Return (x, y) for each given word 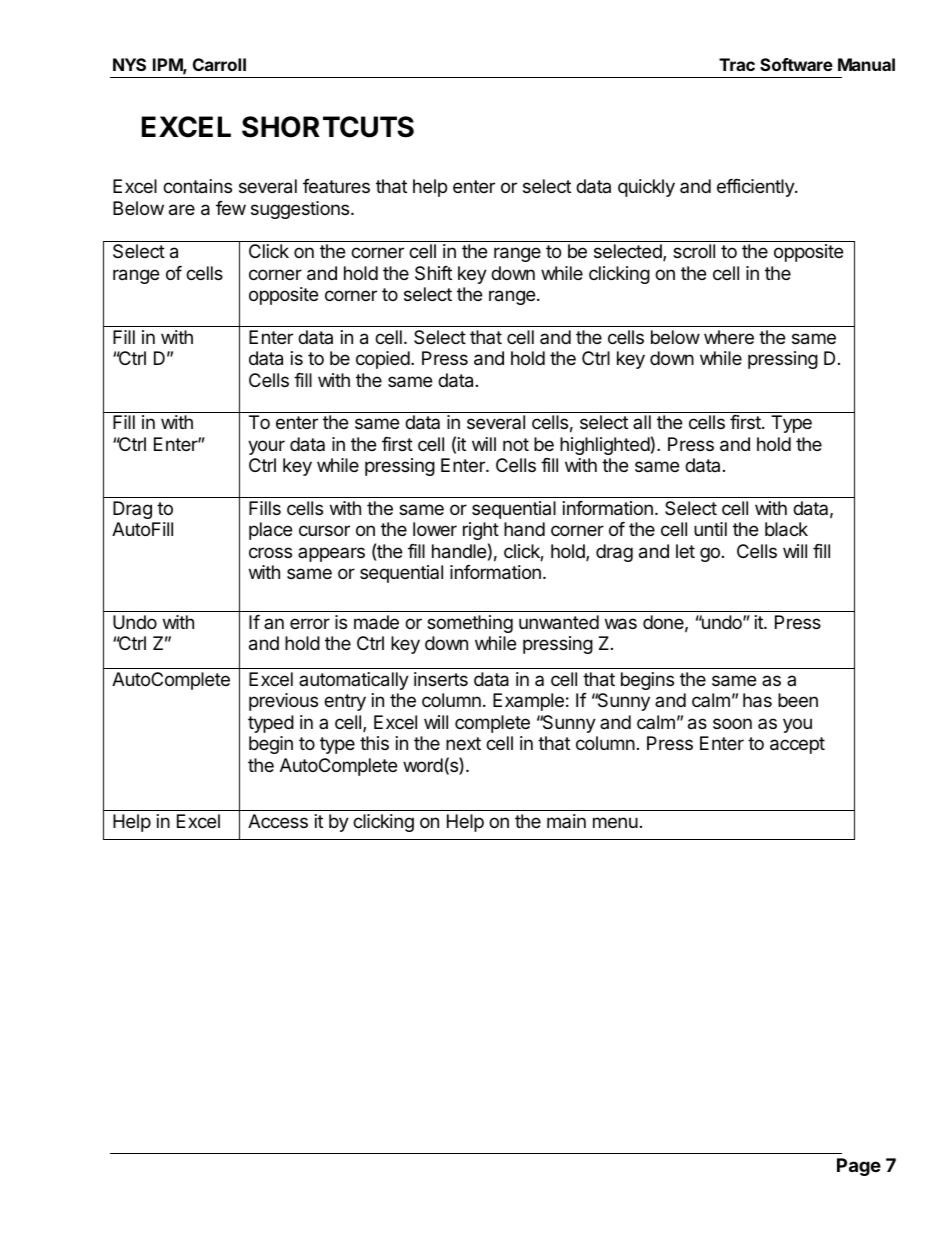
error (310, 623)
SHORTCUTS (328, 127)
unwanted (559, 622)
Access (278, 821)
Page (859, 1167)
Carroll (219, 64)
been (798, 700)
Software (796, 64)
